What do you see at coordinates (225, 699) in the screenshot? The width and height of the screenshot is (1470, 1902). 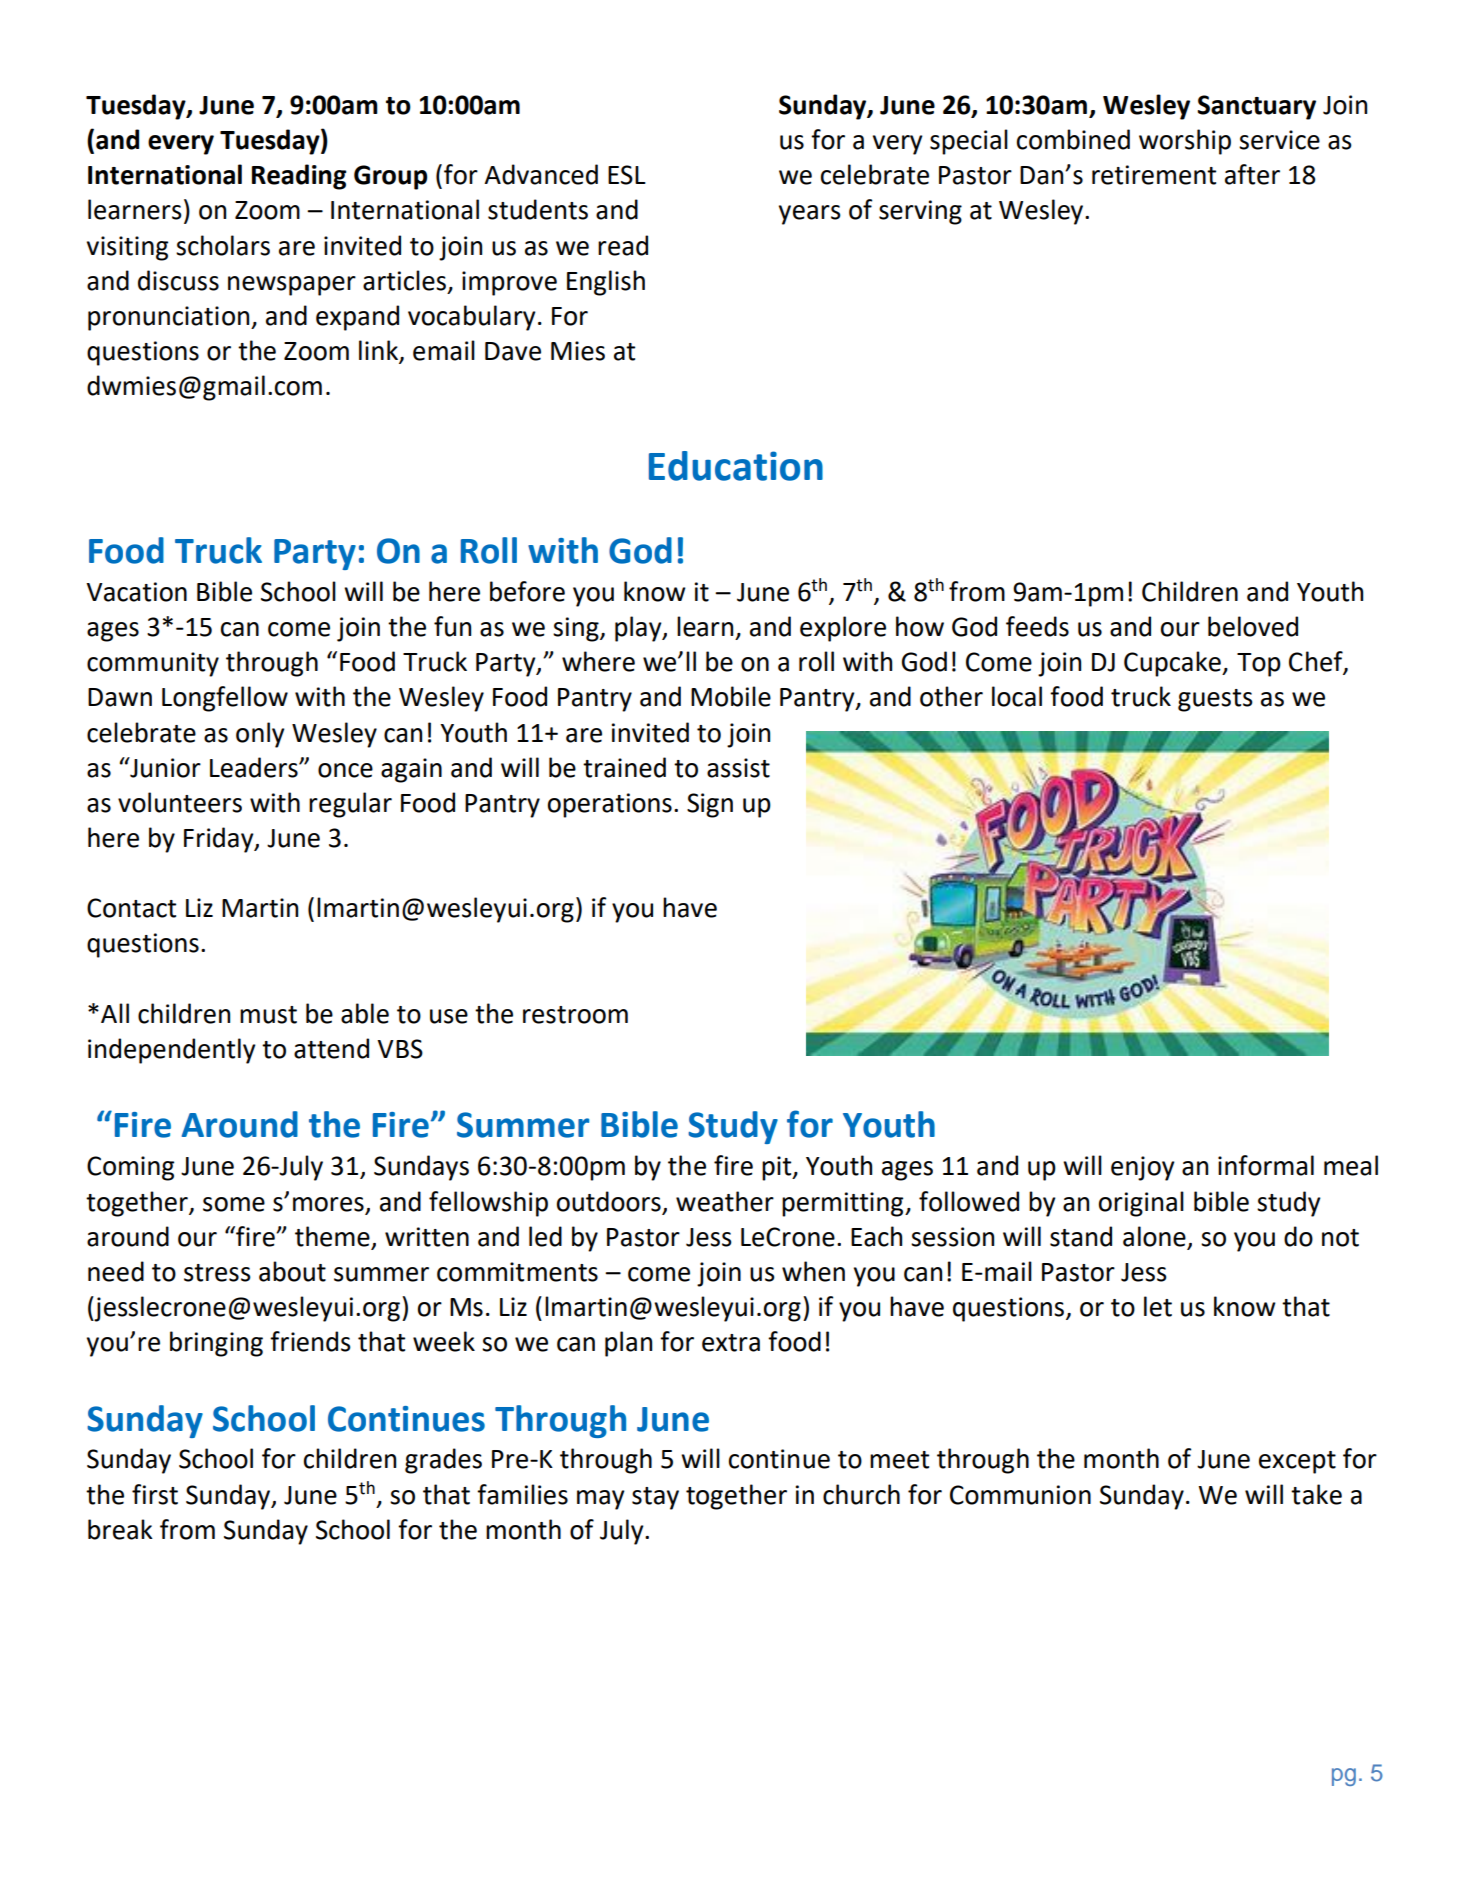 I see `Longfellow` at bounding box center [225, 699].
